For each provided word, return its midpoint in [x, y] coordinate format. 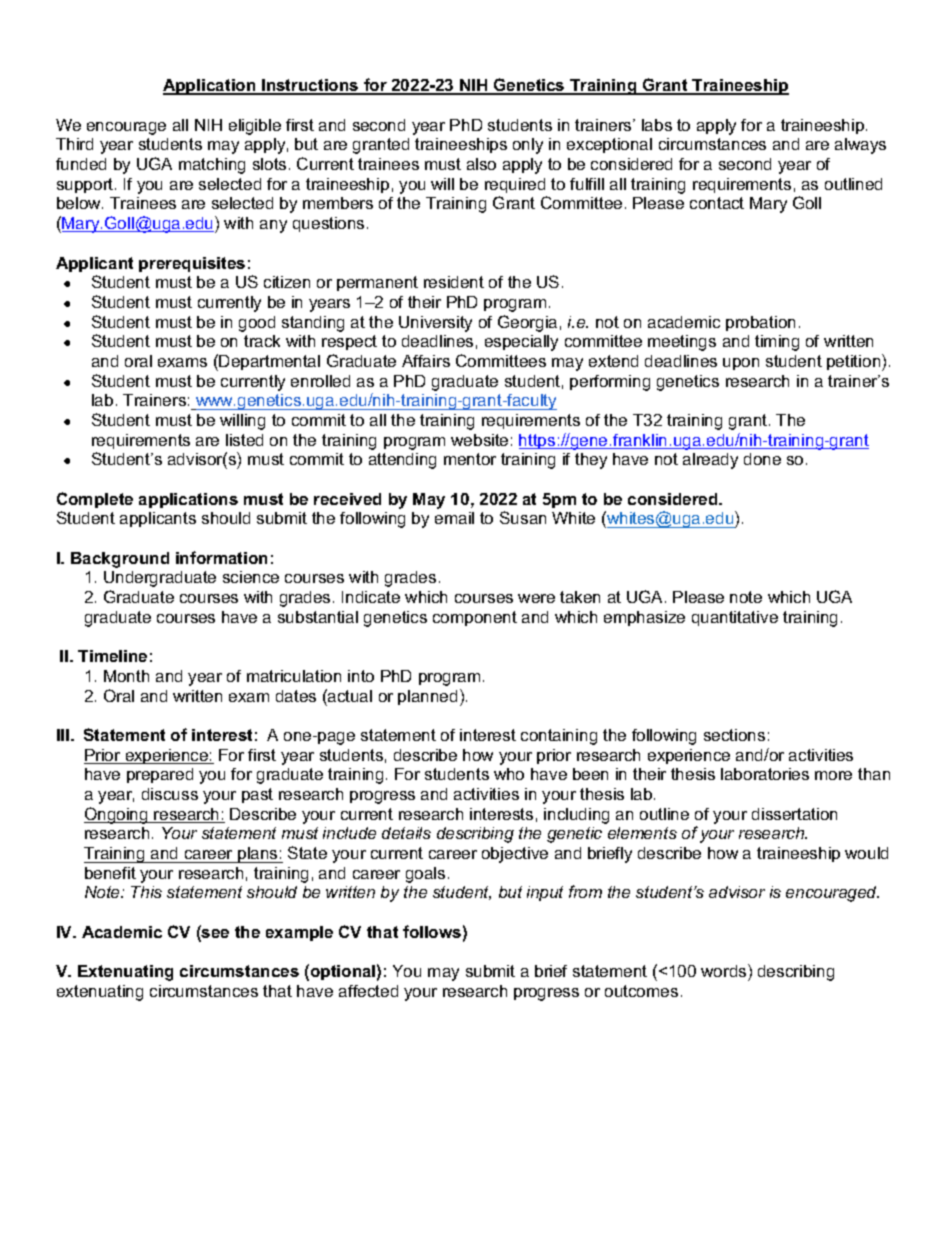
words [725, 970]
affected [368, 991]
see [214, 935]
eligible [255, 127]
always [860, 146]
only [528, 146]
